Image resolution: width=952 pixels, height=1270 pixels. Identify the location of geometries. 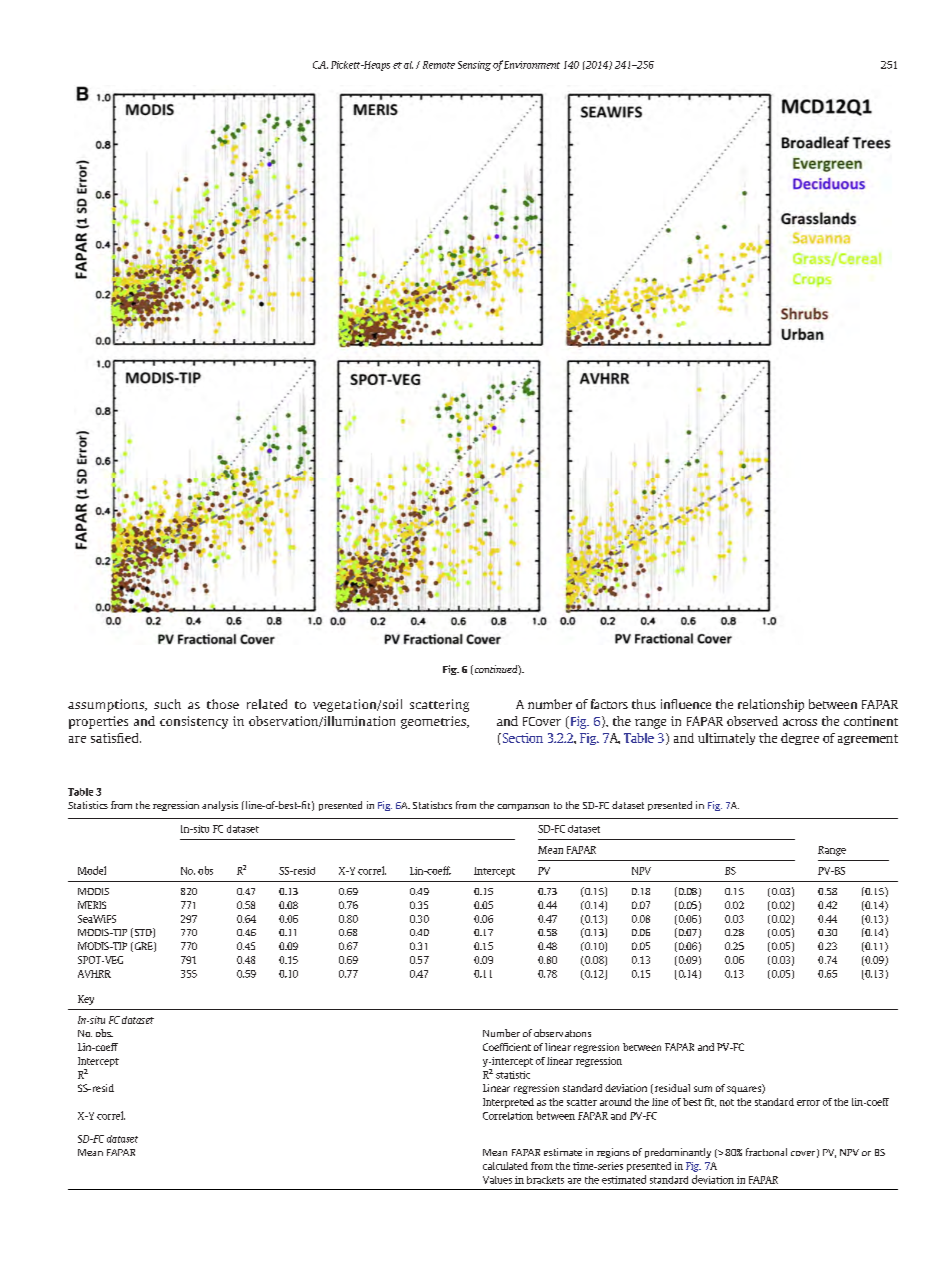
(434, 722).
